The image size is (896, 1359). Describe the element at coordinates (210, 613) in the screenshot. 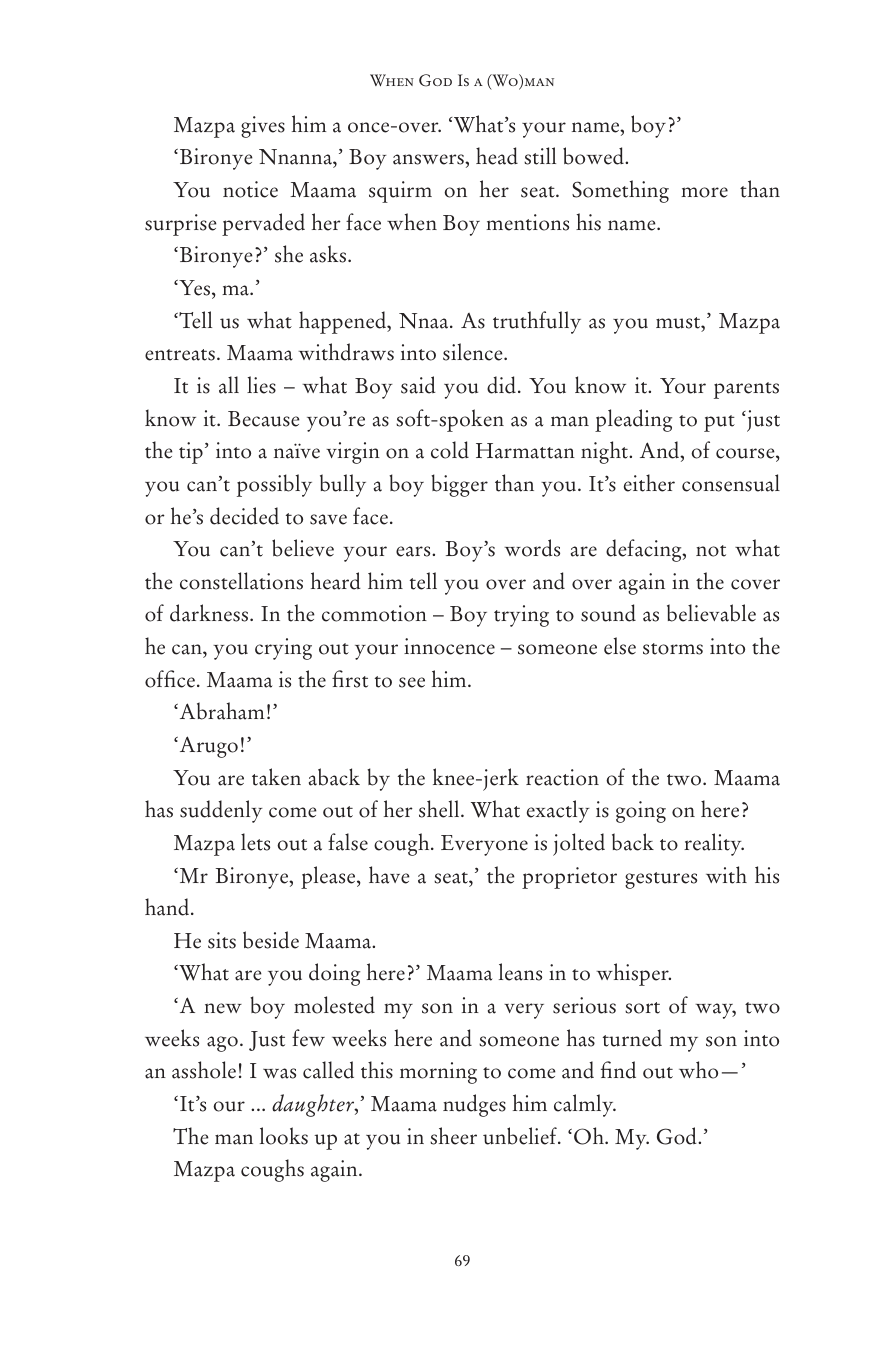

I see `darkness` at that location.
